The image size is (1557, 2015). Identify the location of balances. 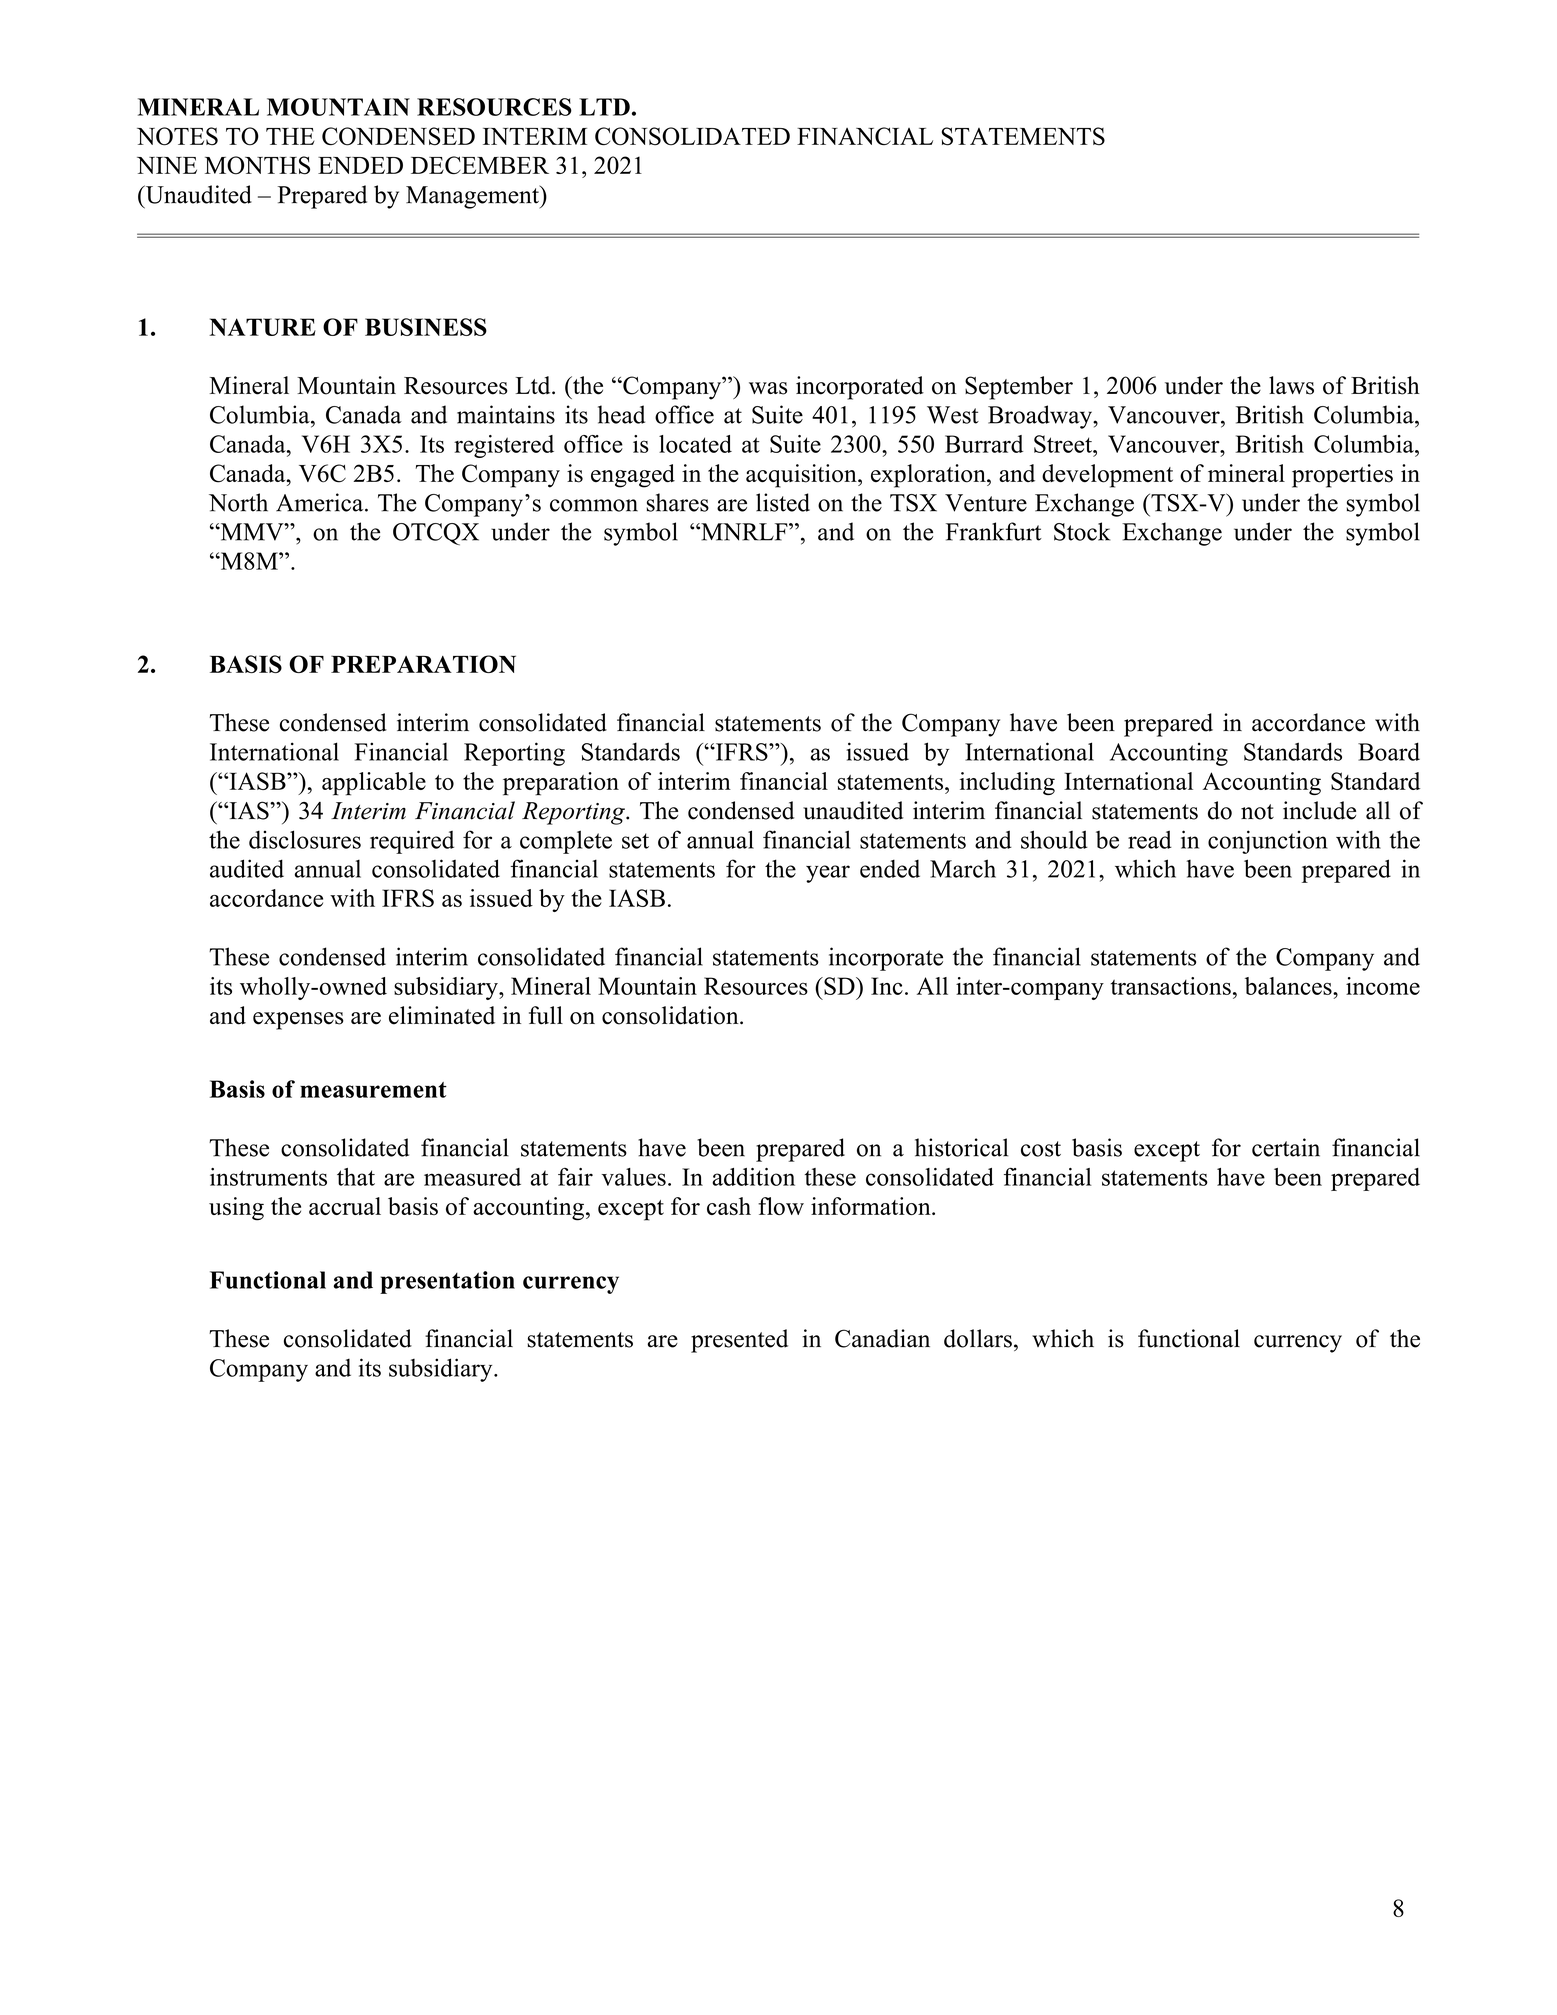
(1289, 986).
